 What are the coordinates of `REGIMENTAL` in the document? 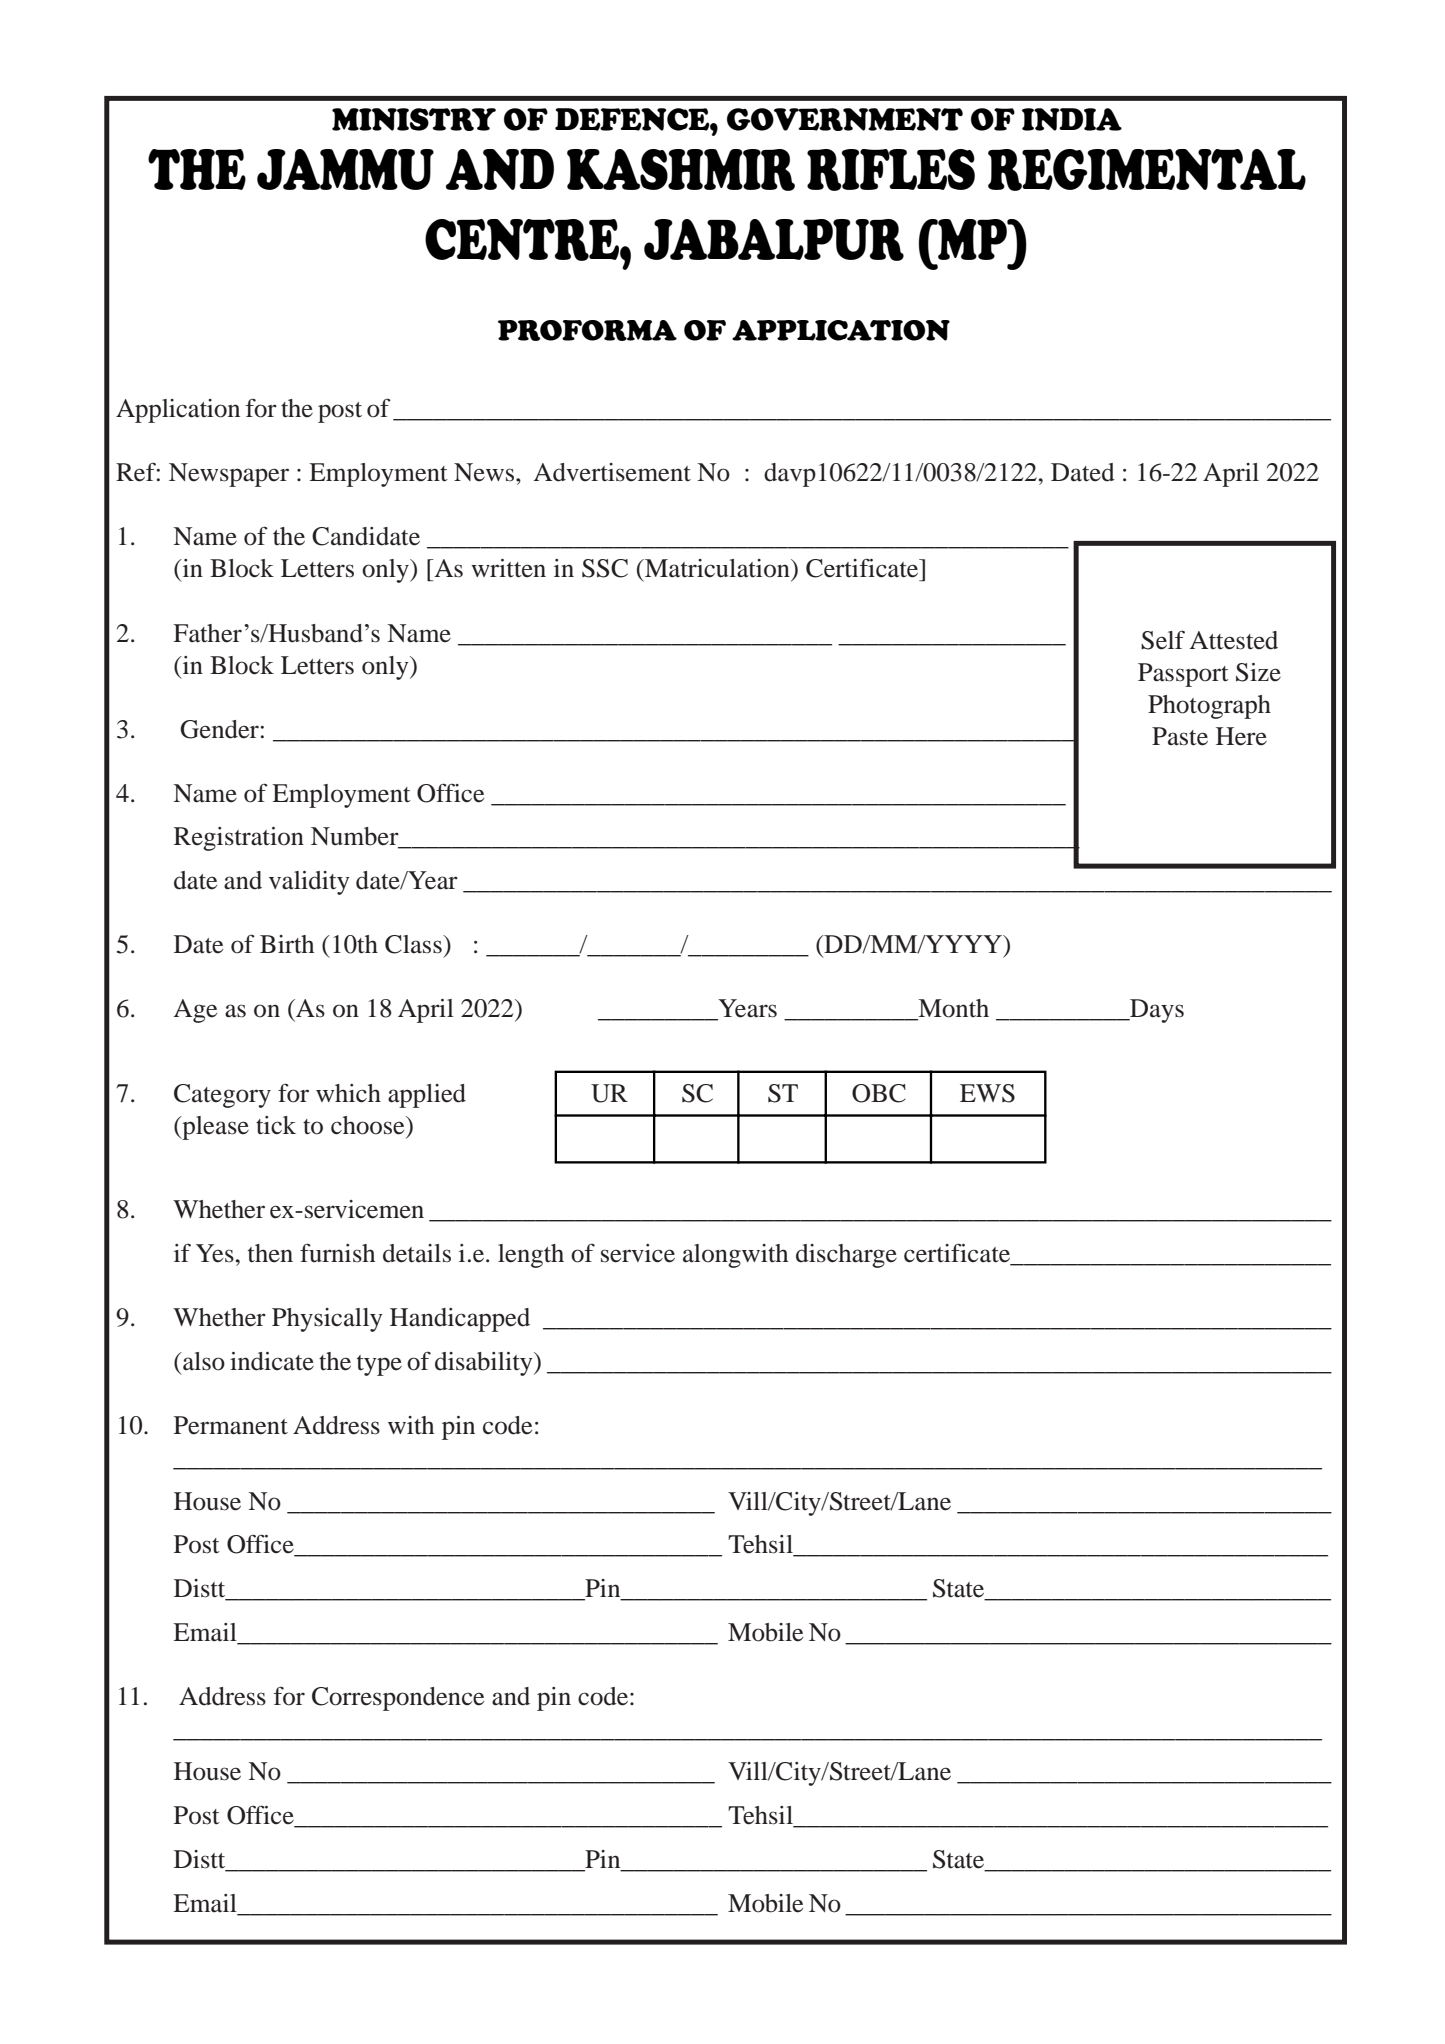 It's located at (1147, 170).
